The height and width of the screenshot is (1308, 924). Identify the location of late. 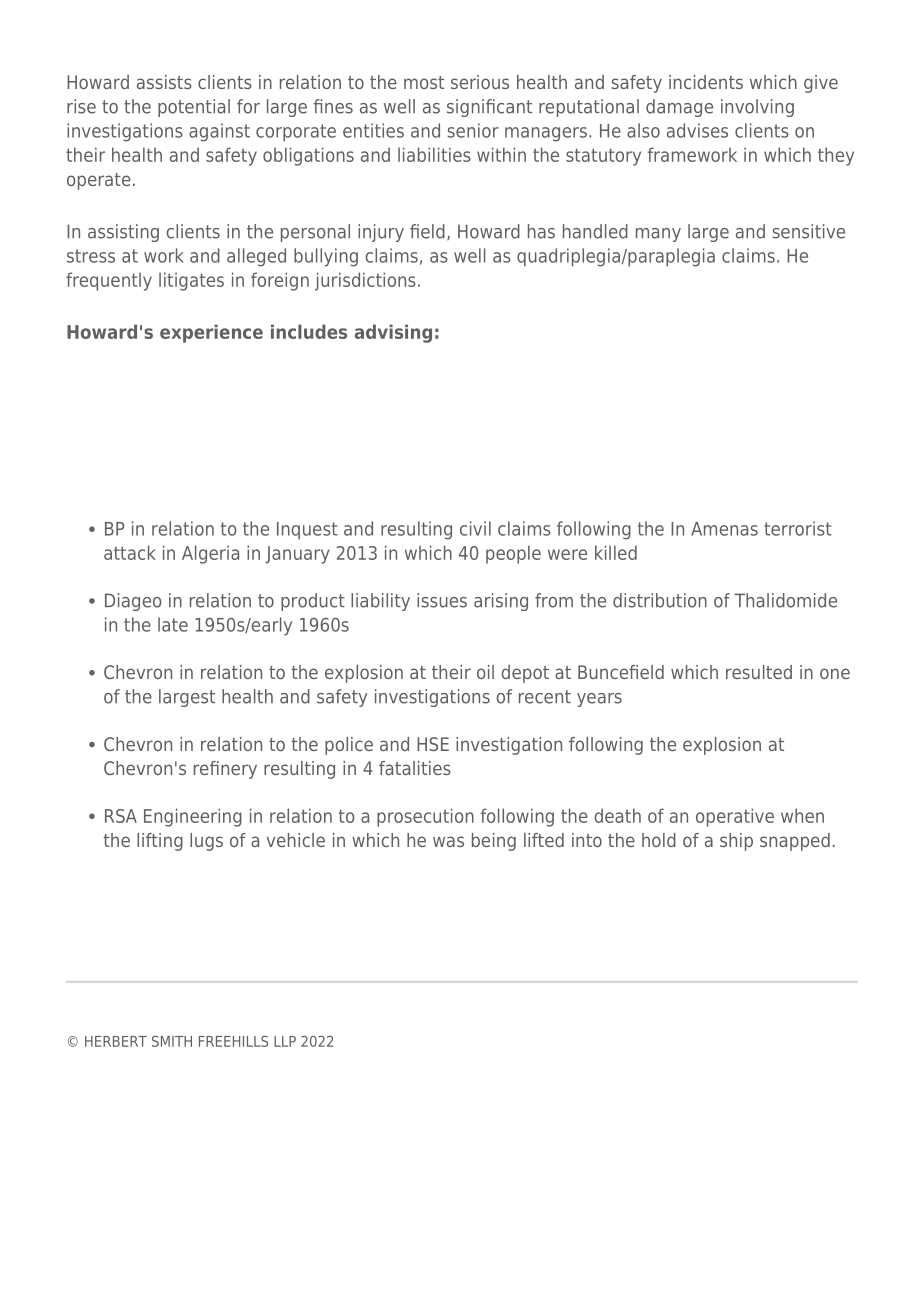
(173, 624).
